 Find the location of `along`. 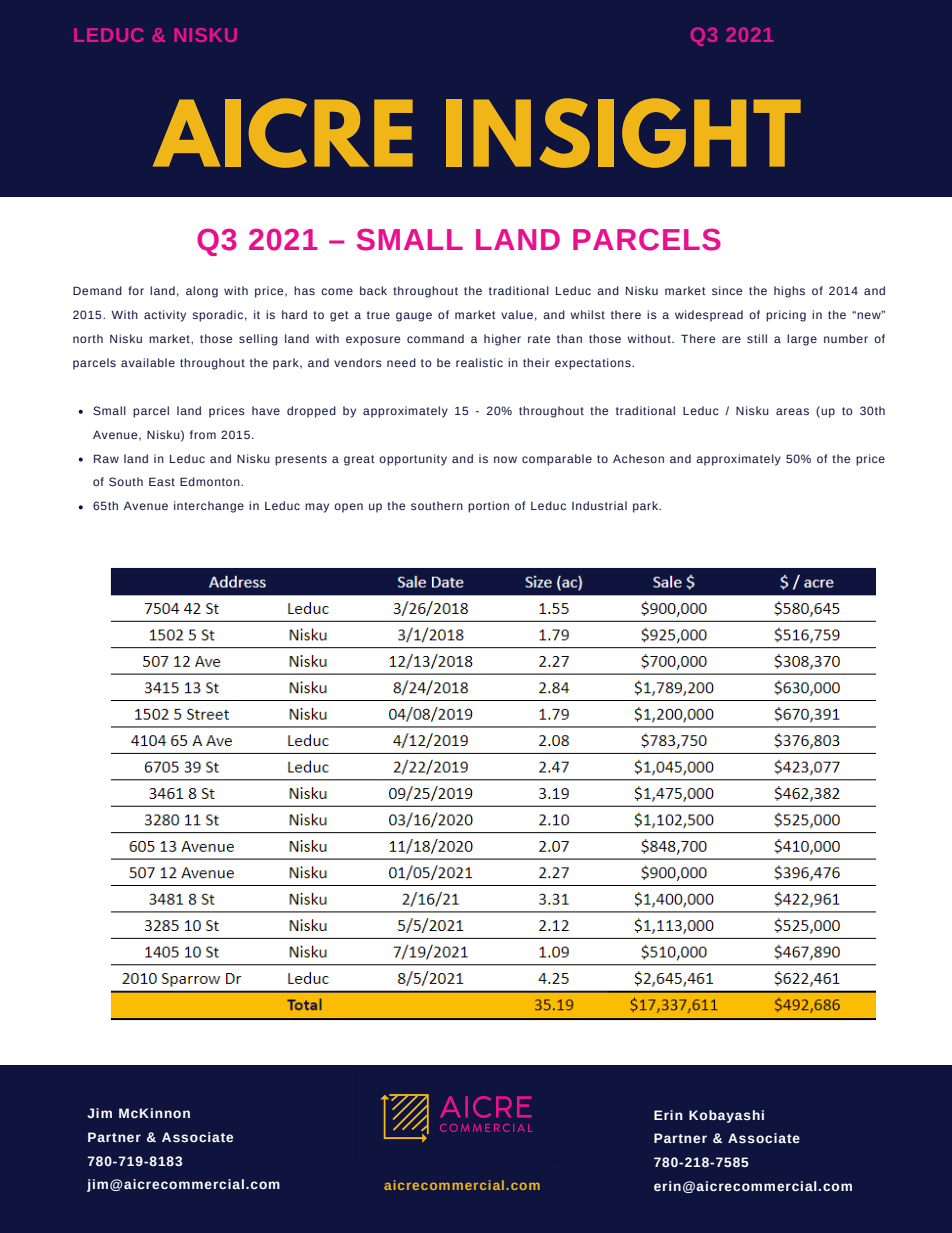

along is located at coordinates (202, 292).
